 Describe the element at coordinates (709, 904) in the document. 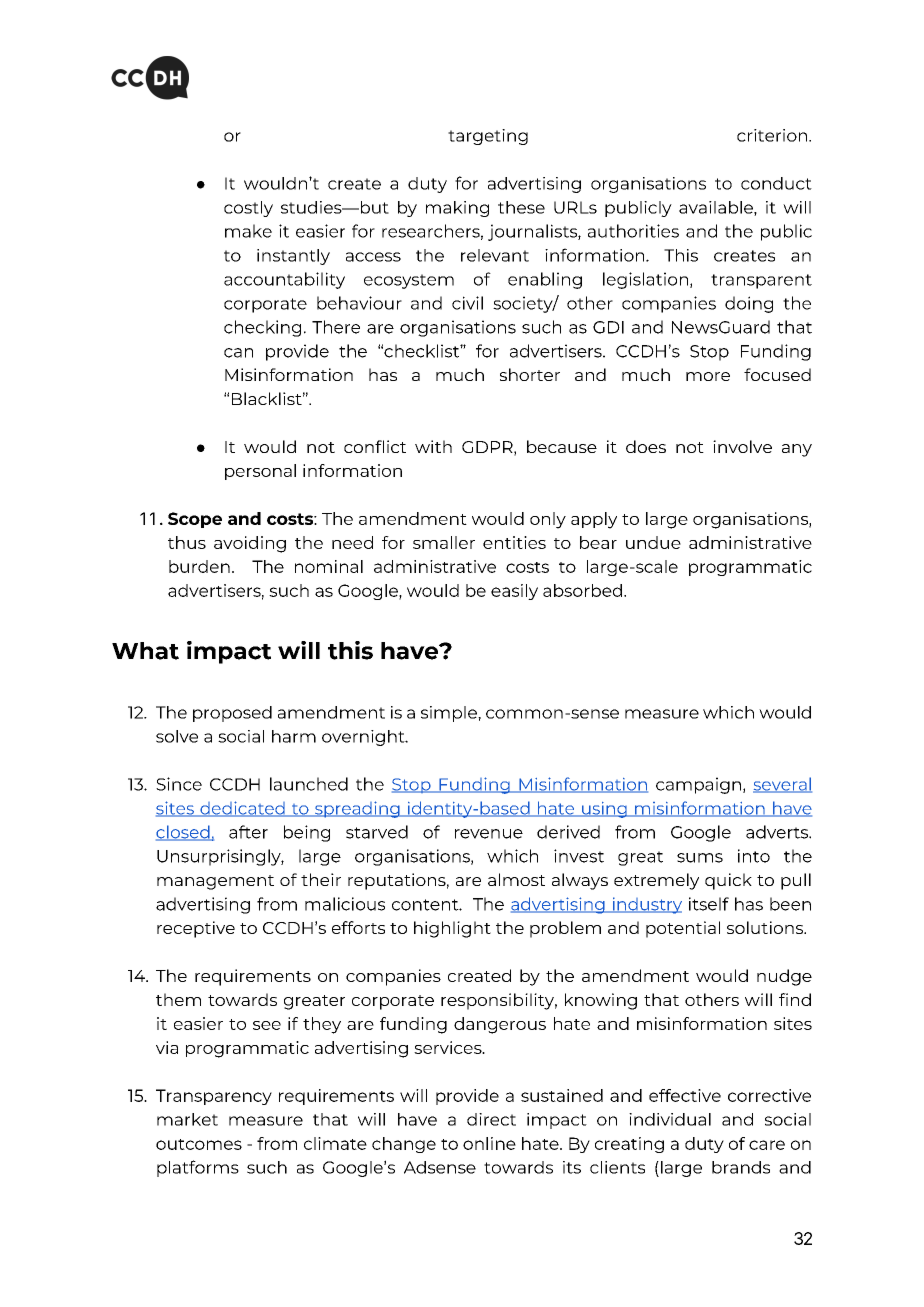

I see `itself` at that location.
